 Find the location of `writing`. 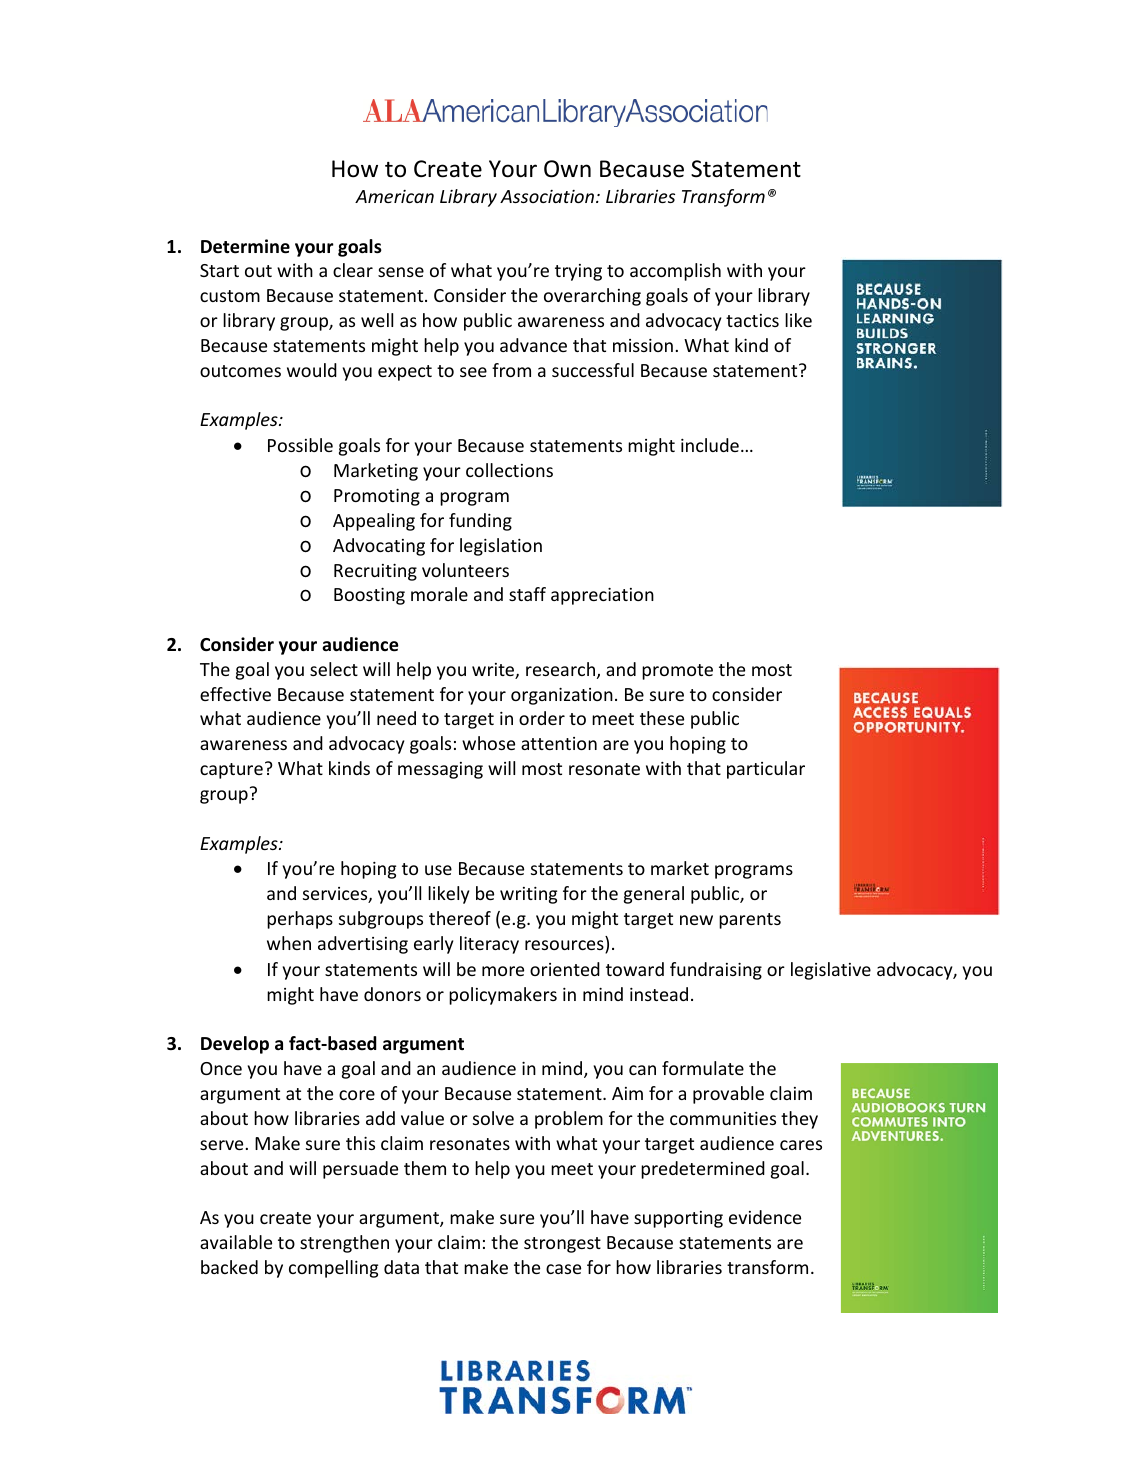

writing is located at coordinates (528, 895).
